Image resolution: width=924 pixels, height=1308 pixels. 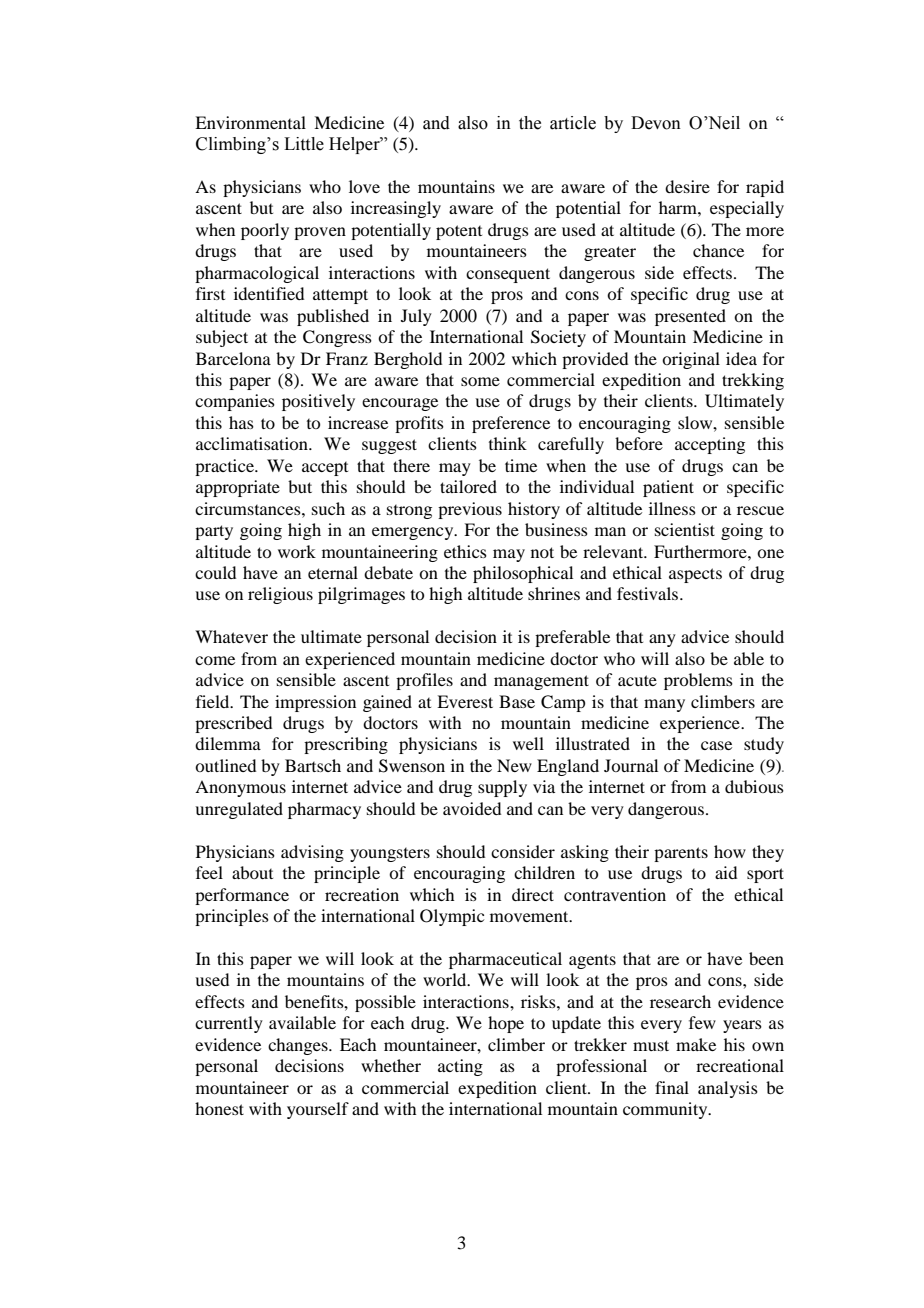 What do you see at coordinates (668, 488) in the screenshot?
I see `patient` at bounding box center [668, 488].
